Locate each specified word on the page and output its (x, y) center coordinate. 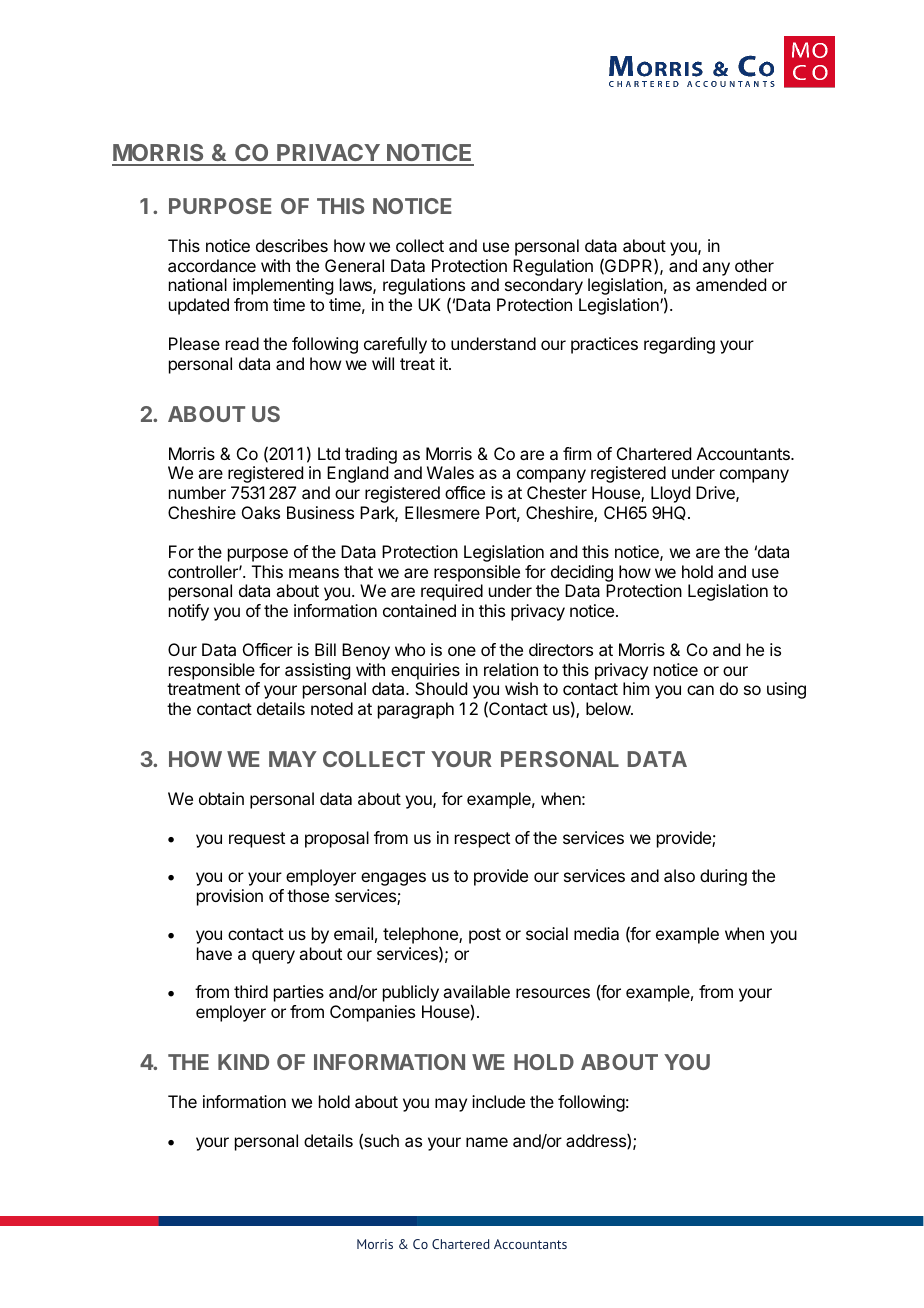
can (700, 690)
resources (553, 993)
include (498, 1101)
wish (521, 688)
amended (731, 284)
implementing (283, 286)
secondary (544, 286)
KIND (243, 1062)
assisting (317, 671)
